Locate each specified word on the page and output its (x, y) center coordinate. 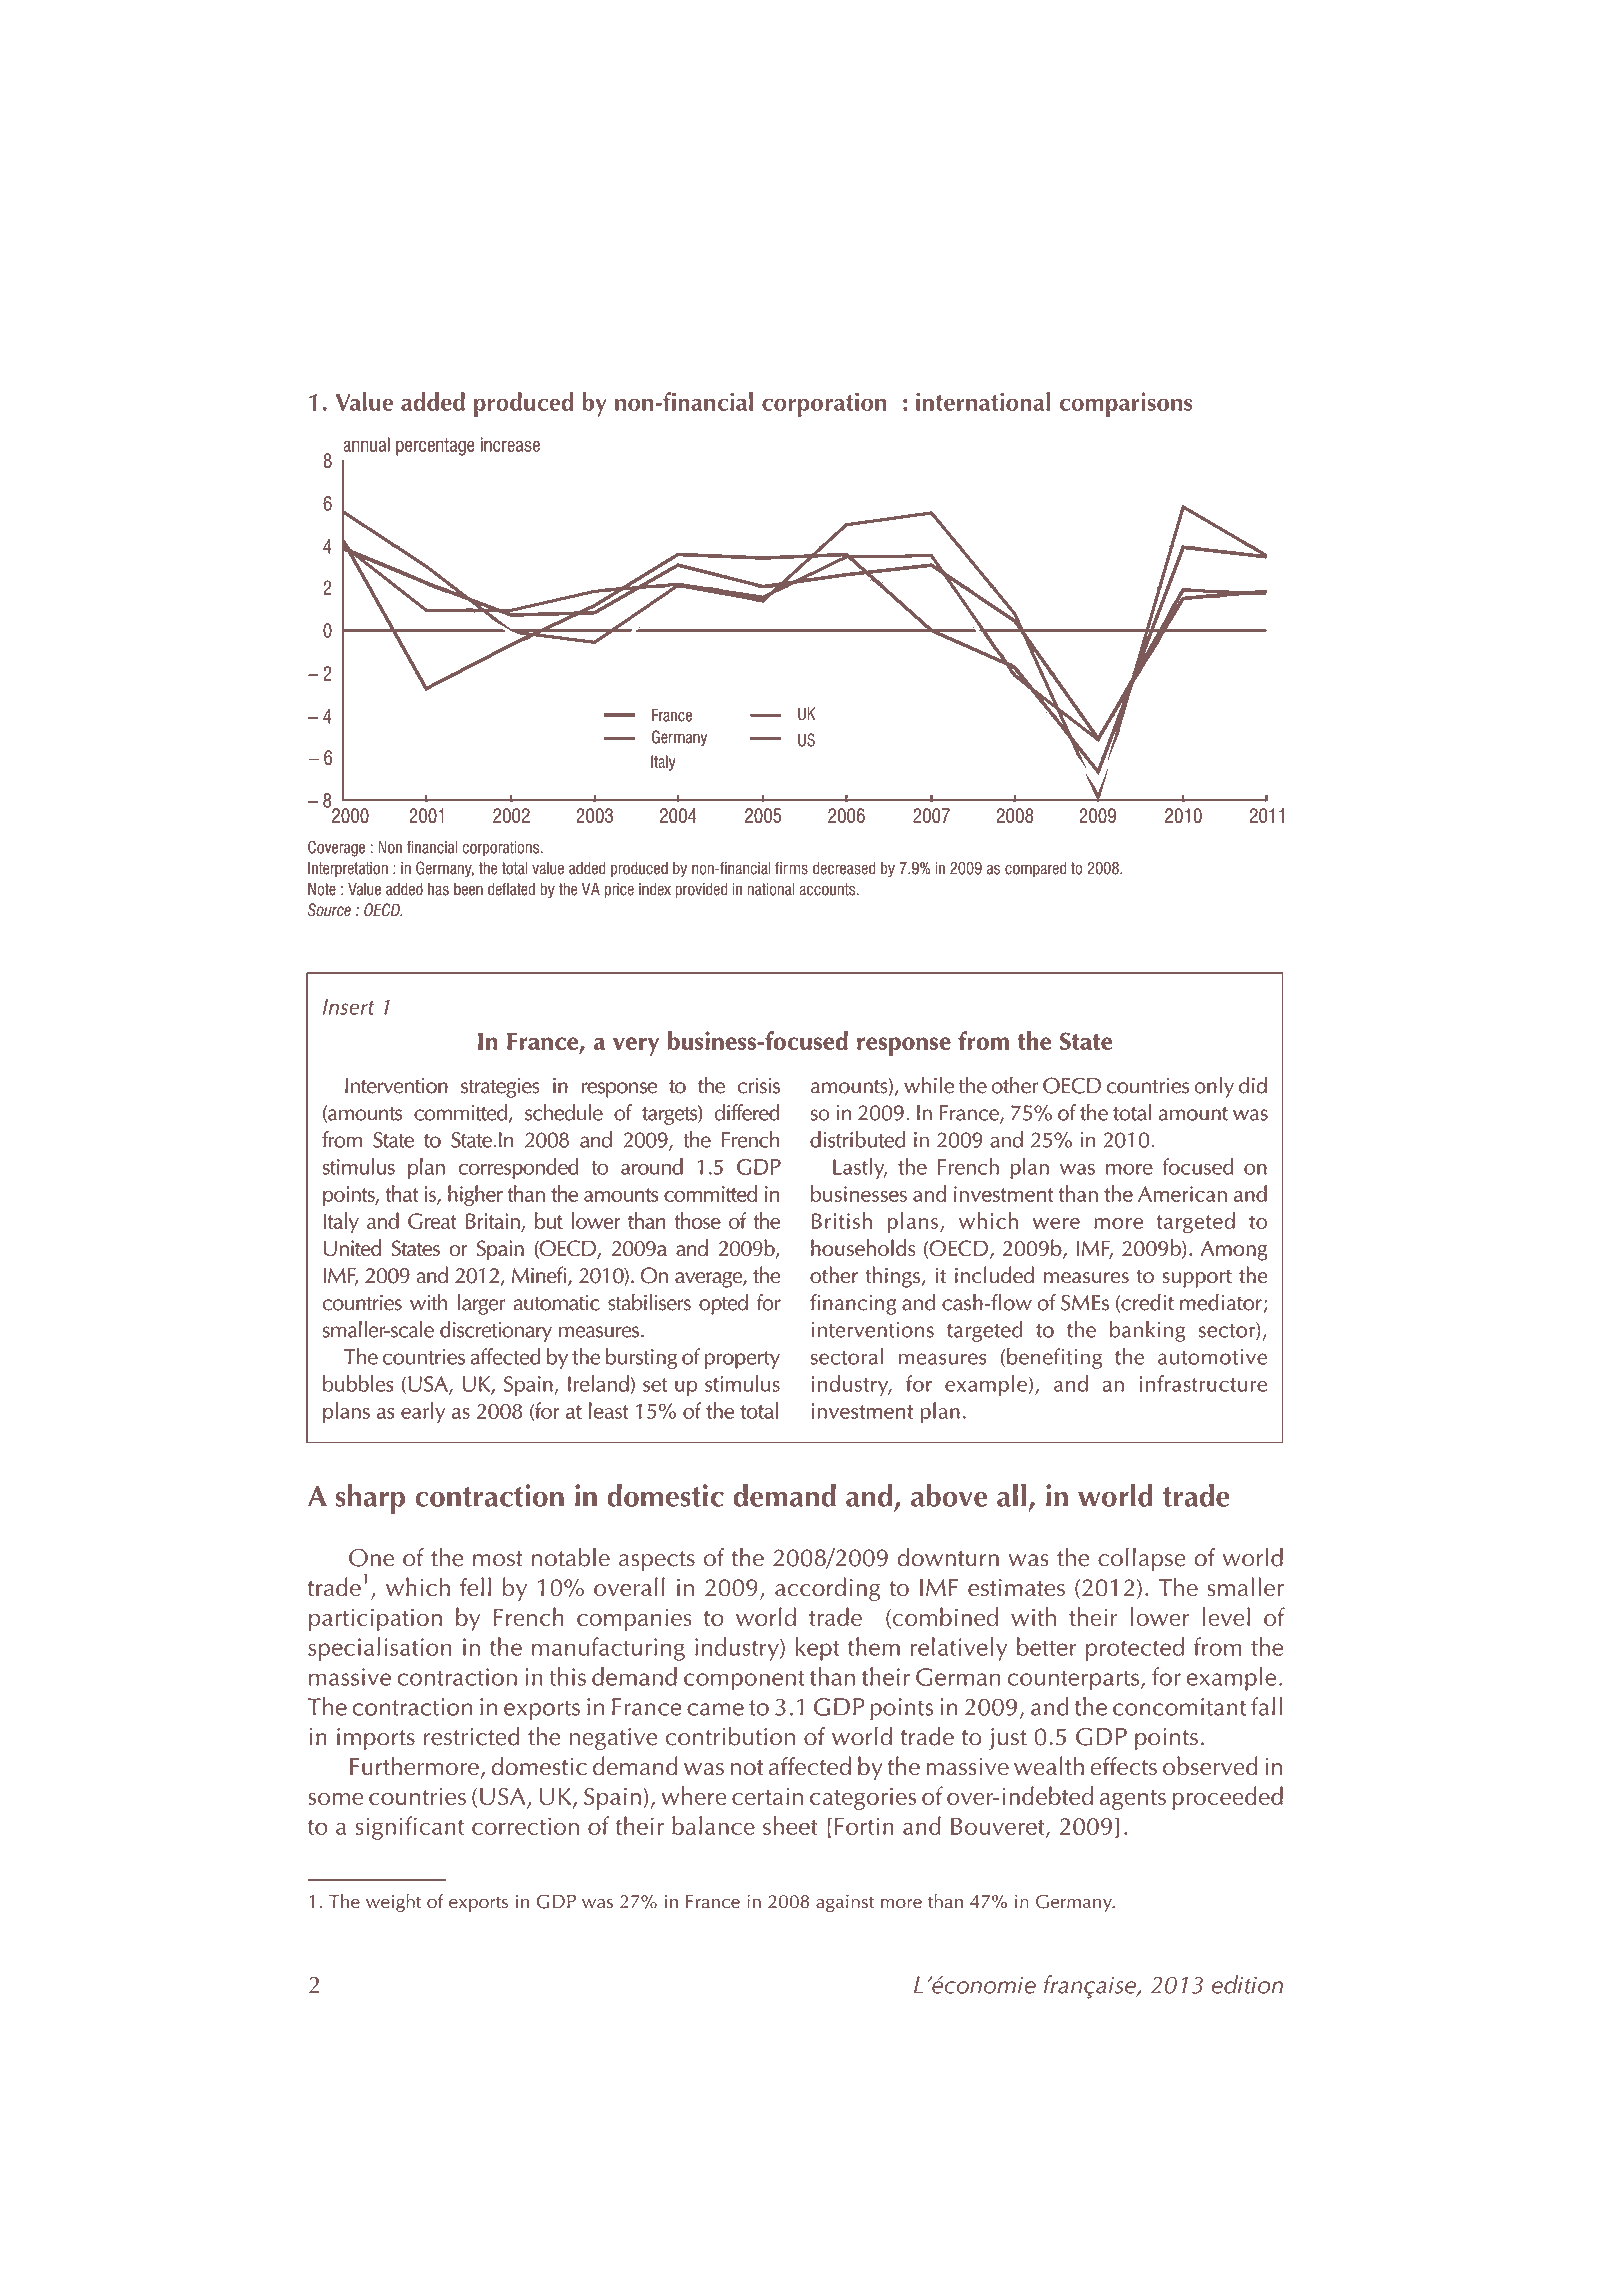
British (842, 1220)
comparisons (1126, 404)
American (1182, 1194)
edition (1247, 1984)
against (845, 1903)
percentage (435, 447)
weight (393, 1903)
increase (510, 444)
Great (432, 1221)
